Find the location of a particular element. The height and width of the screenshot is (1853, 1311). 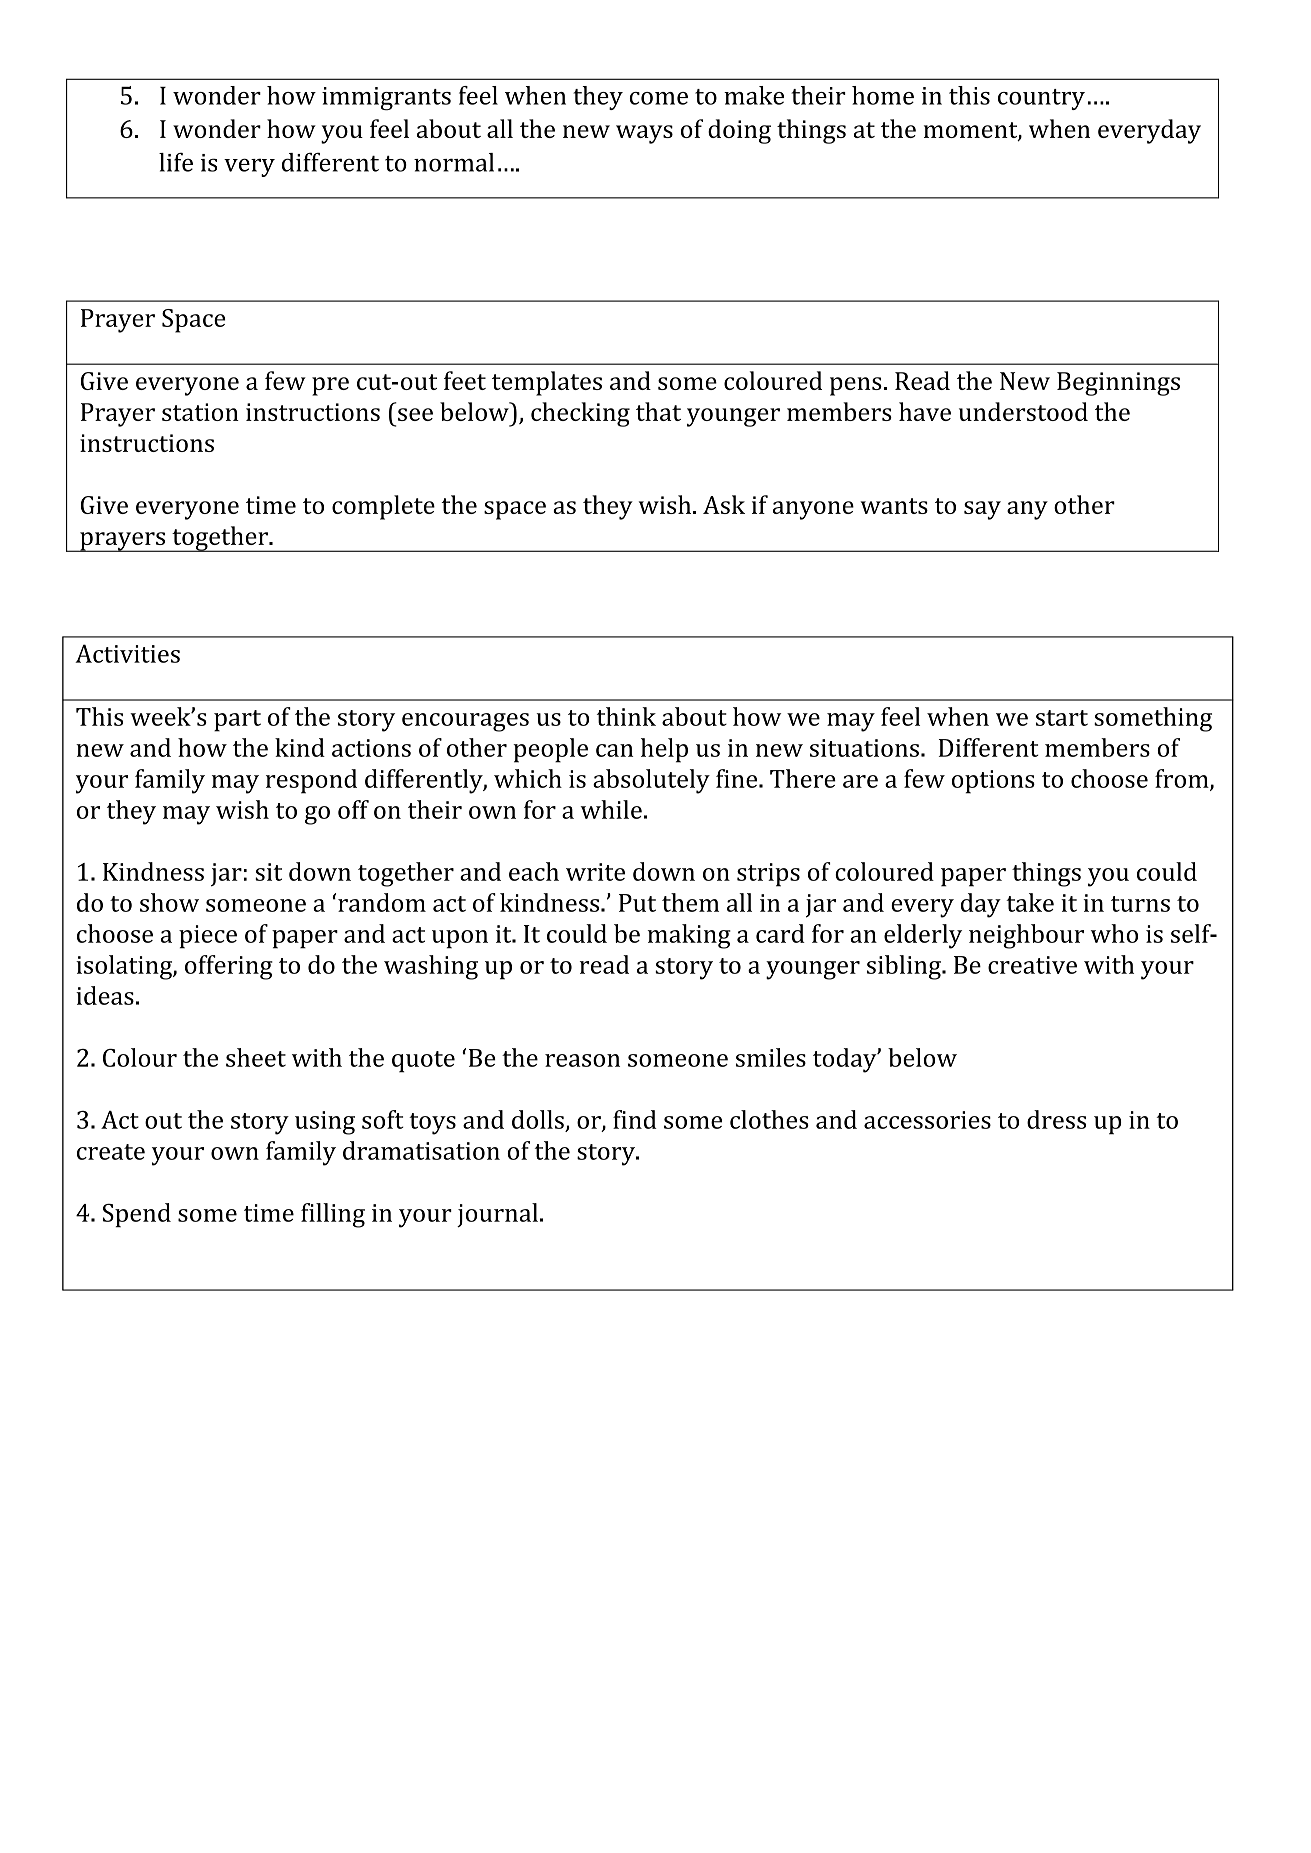

life is located at coordinates (176, 162).
